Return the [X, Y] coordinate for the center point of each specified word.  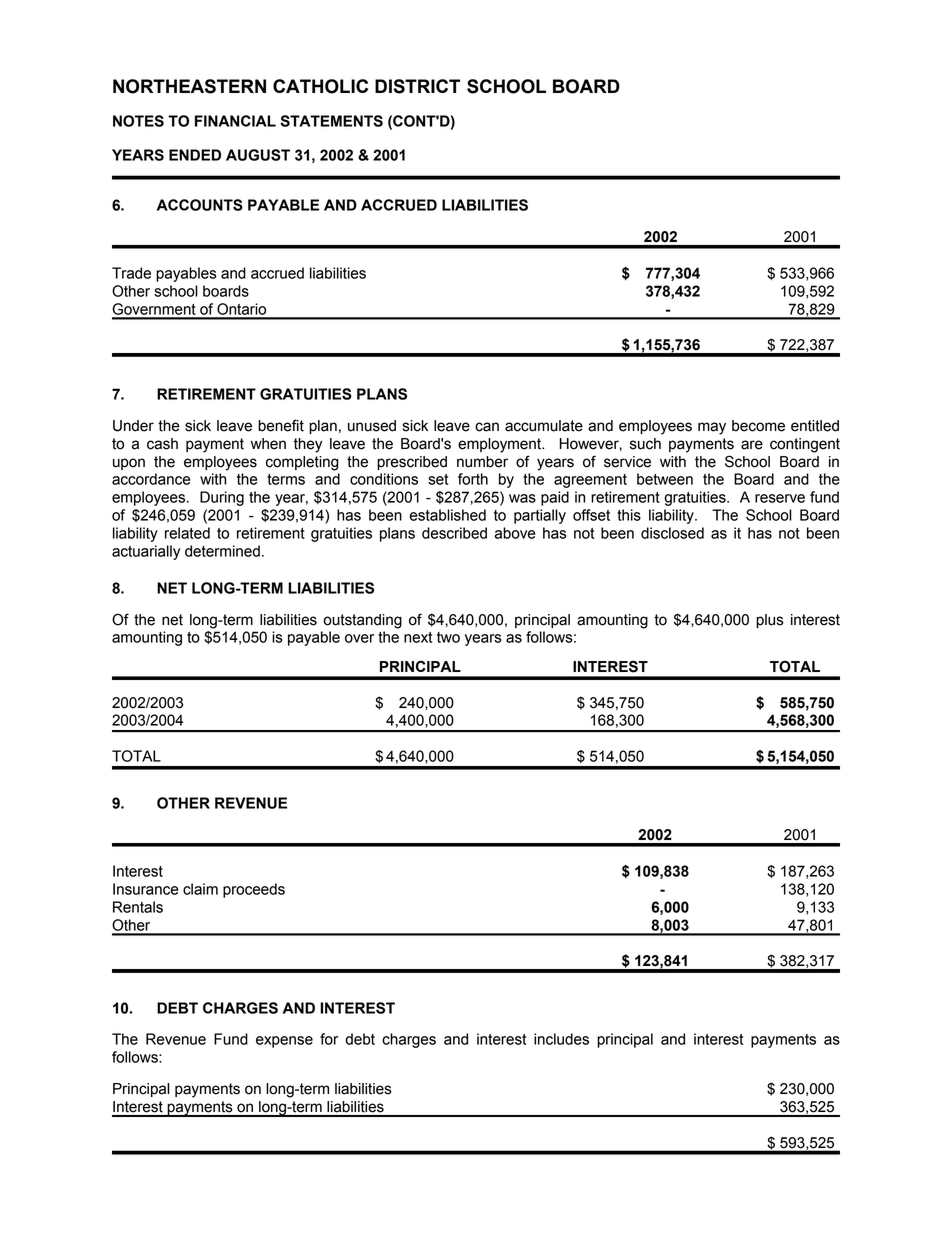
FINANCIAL [235, 121]
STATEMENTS [331, 121]
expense [284, 1042]
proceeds [254, 890]
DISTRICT [417, 86]
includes [561, 1039]
